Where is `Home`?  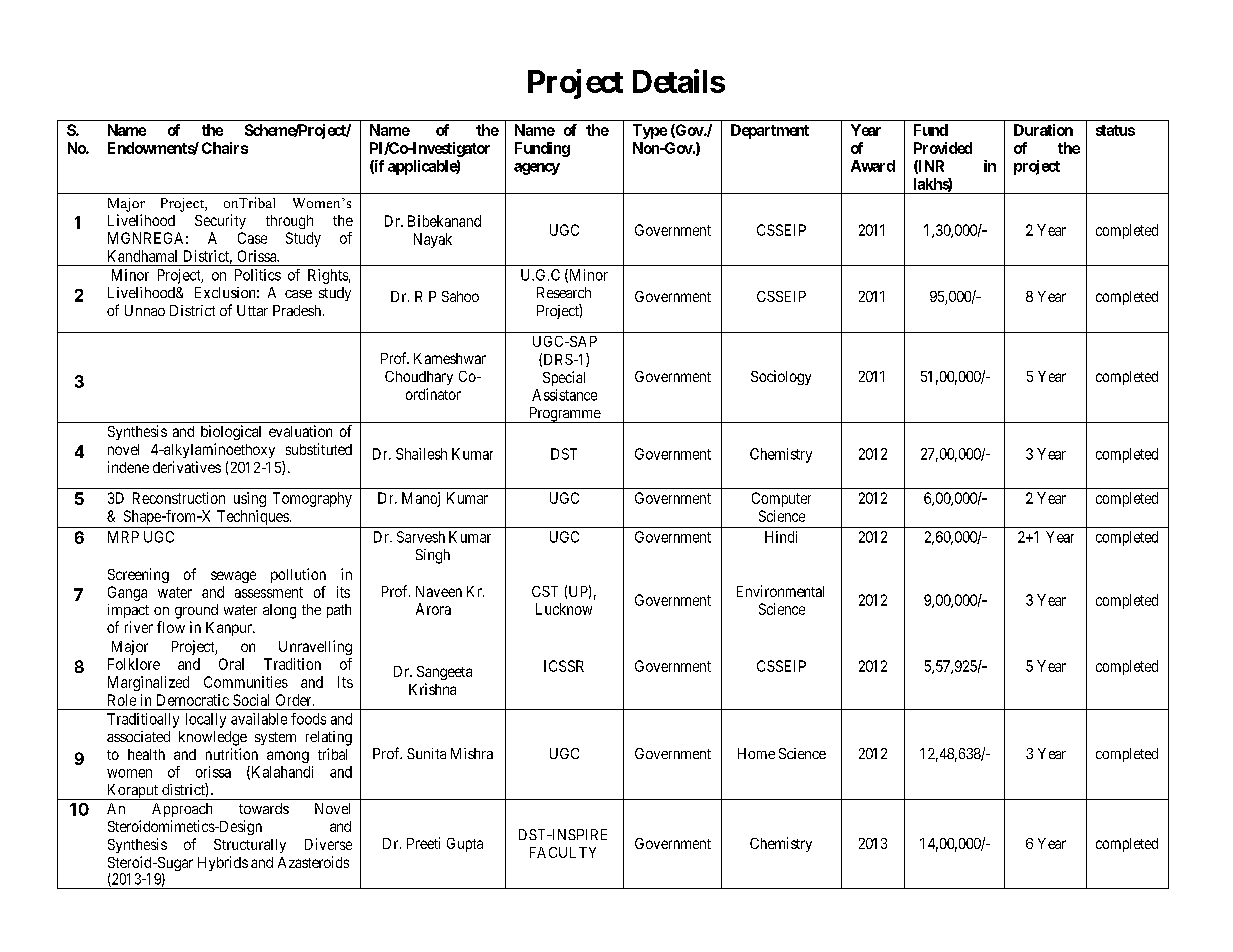 Home is located at coordinates (756, 753).
